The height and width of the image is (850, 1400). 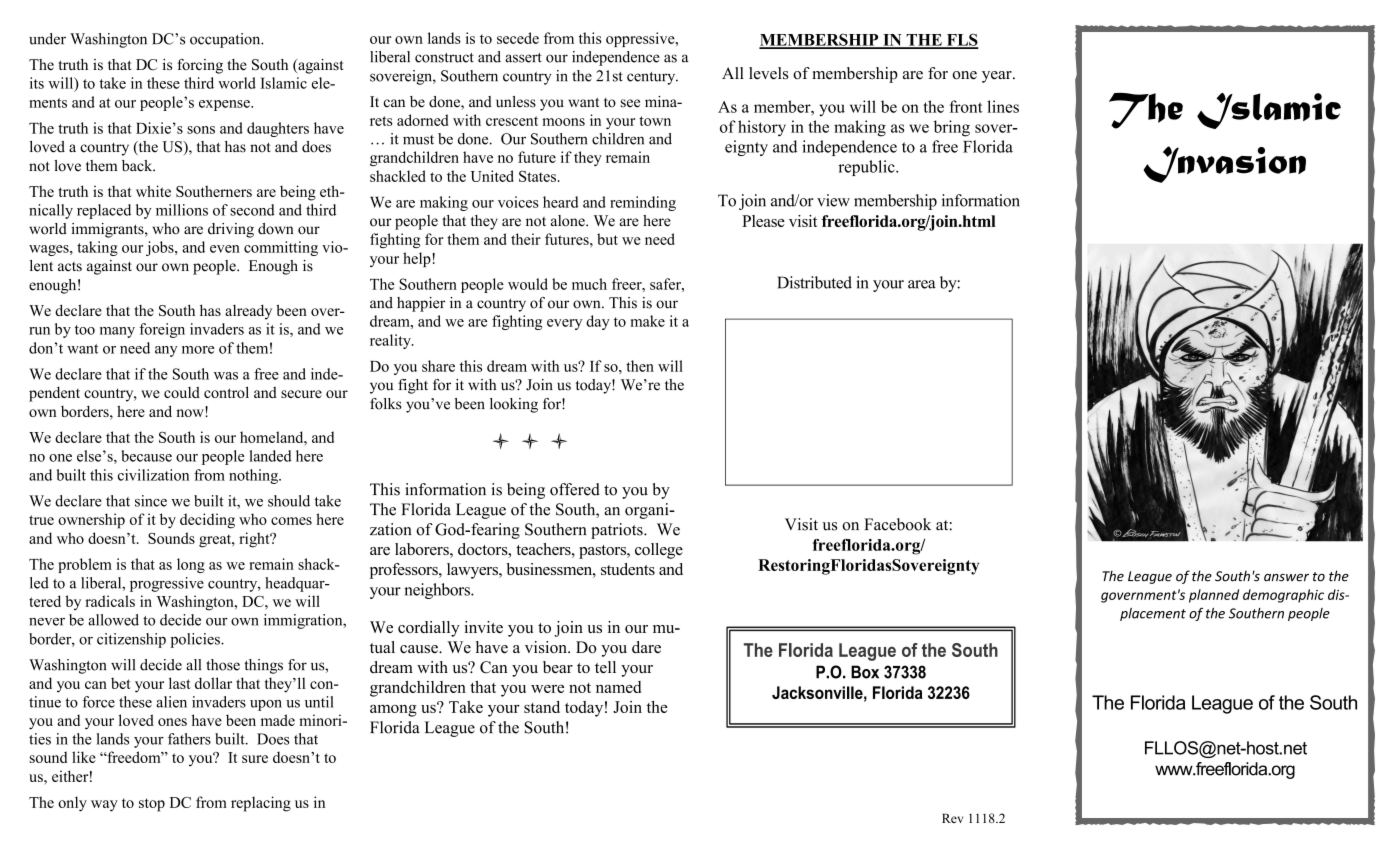 I want to click on stop, so click(x=152, y=805).
